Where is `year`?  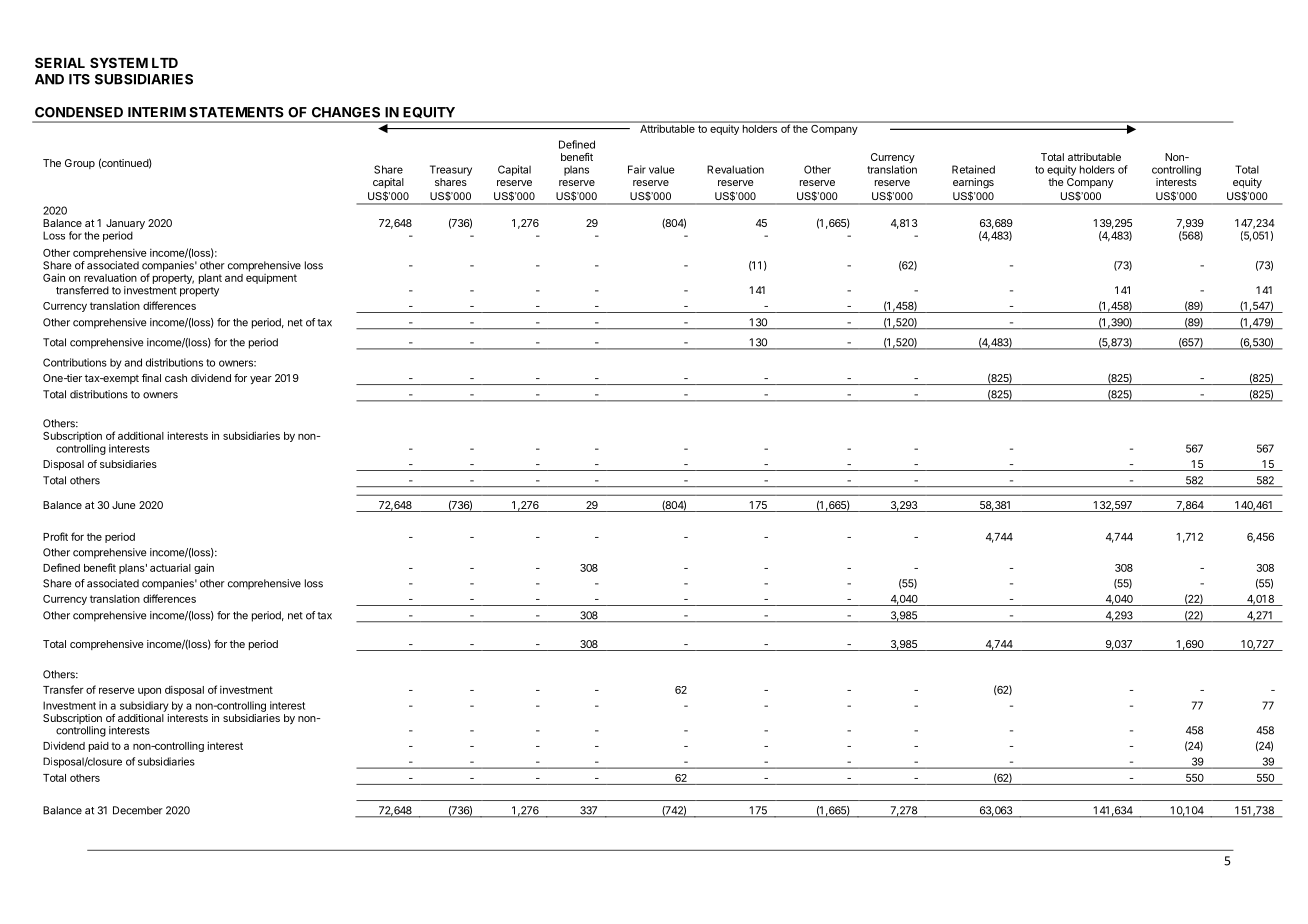
year is located at coordinates (261, 380).
